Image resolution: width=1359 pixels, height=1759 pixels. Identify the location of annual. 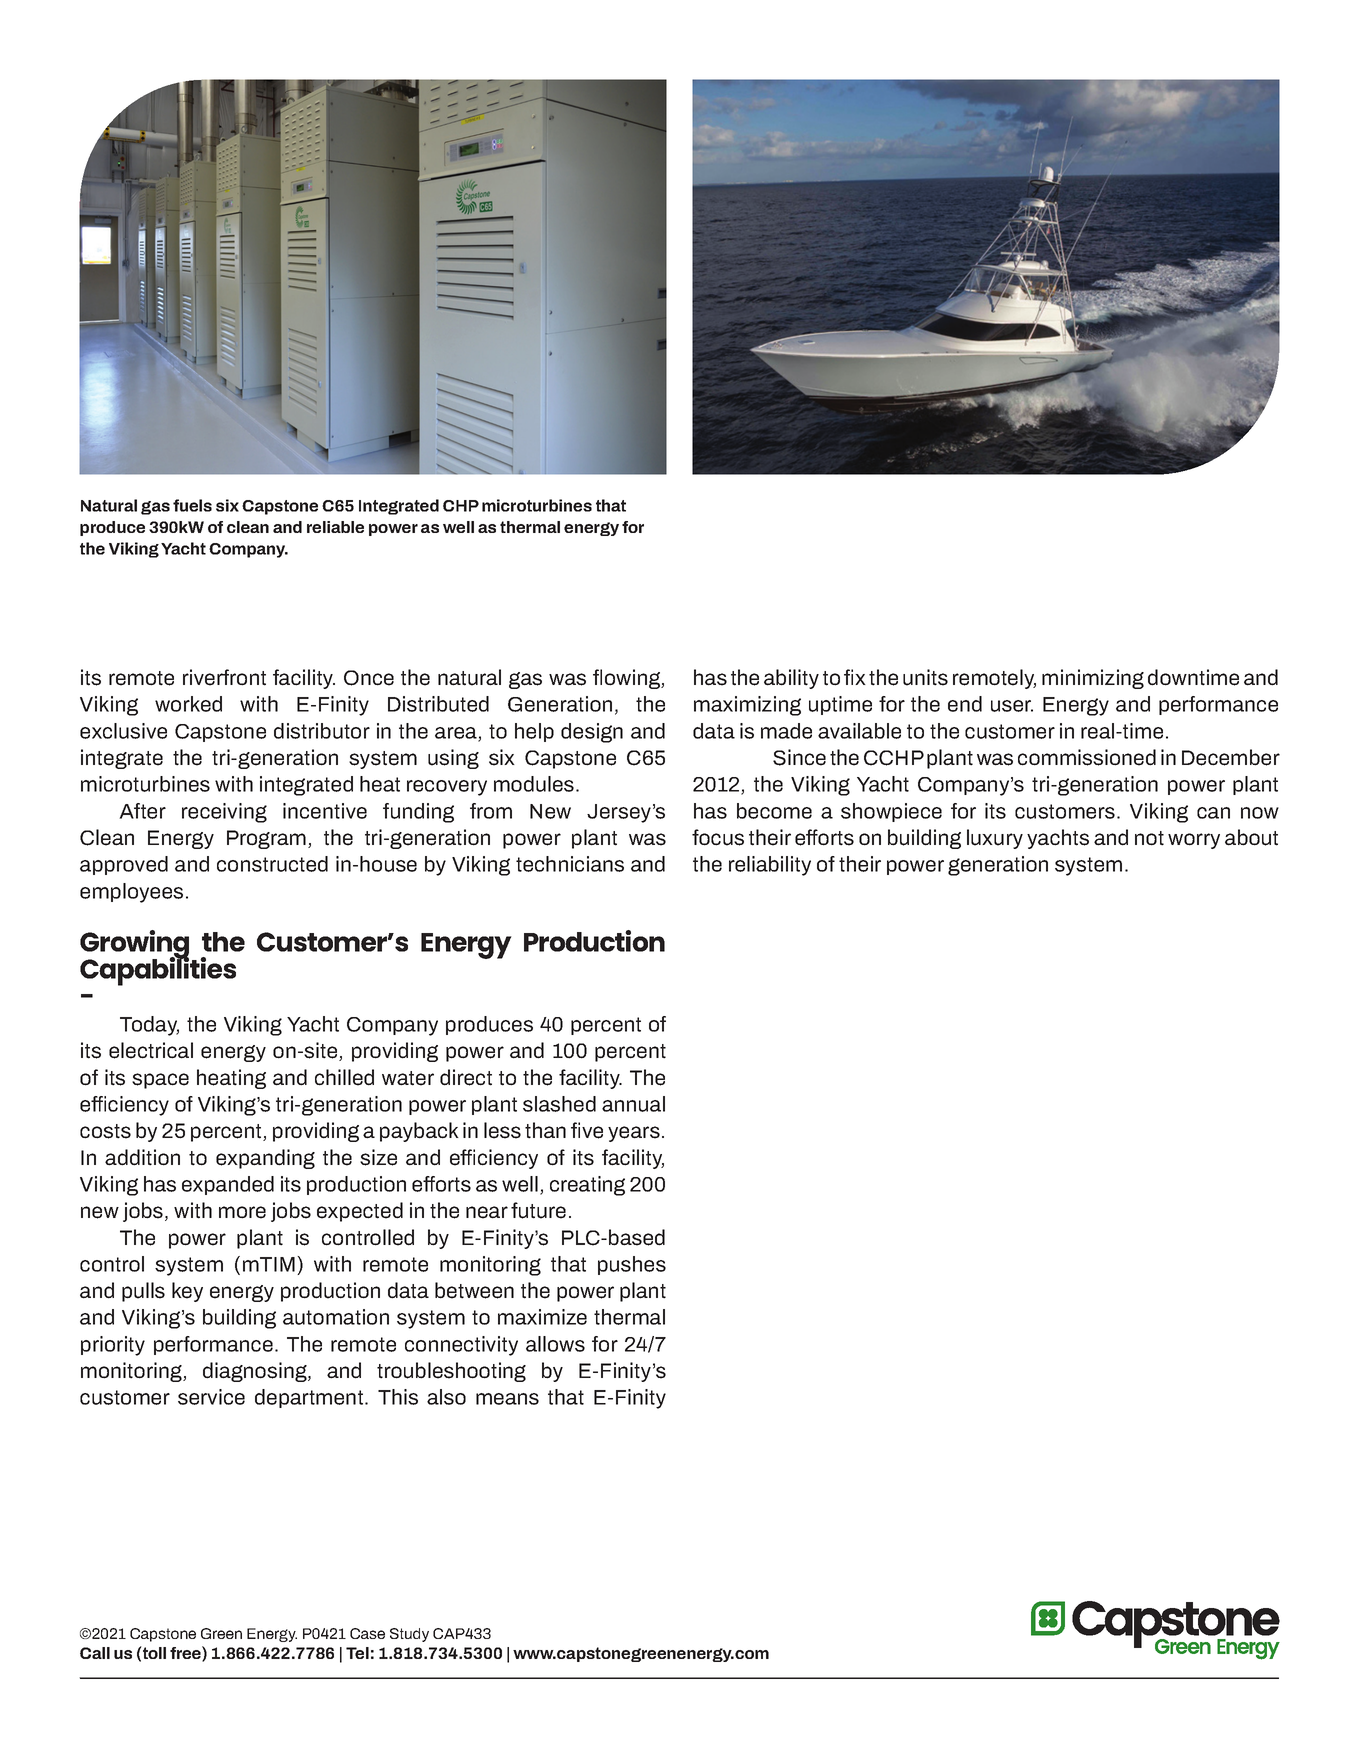
(633, 1104).
